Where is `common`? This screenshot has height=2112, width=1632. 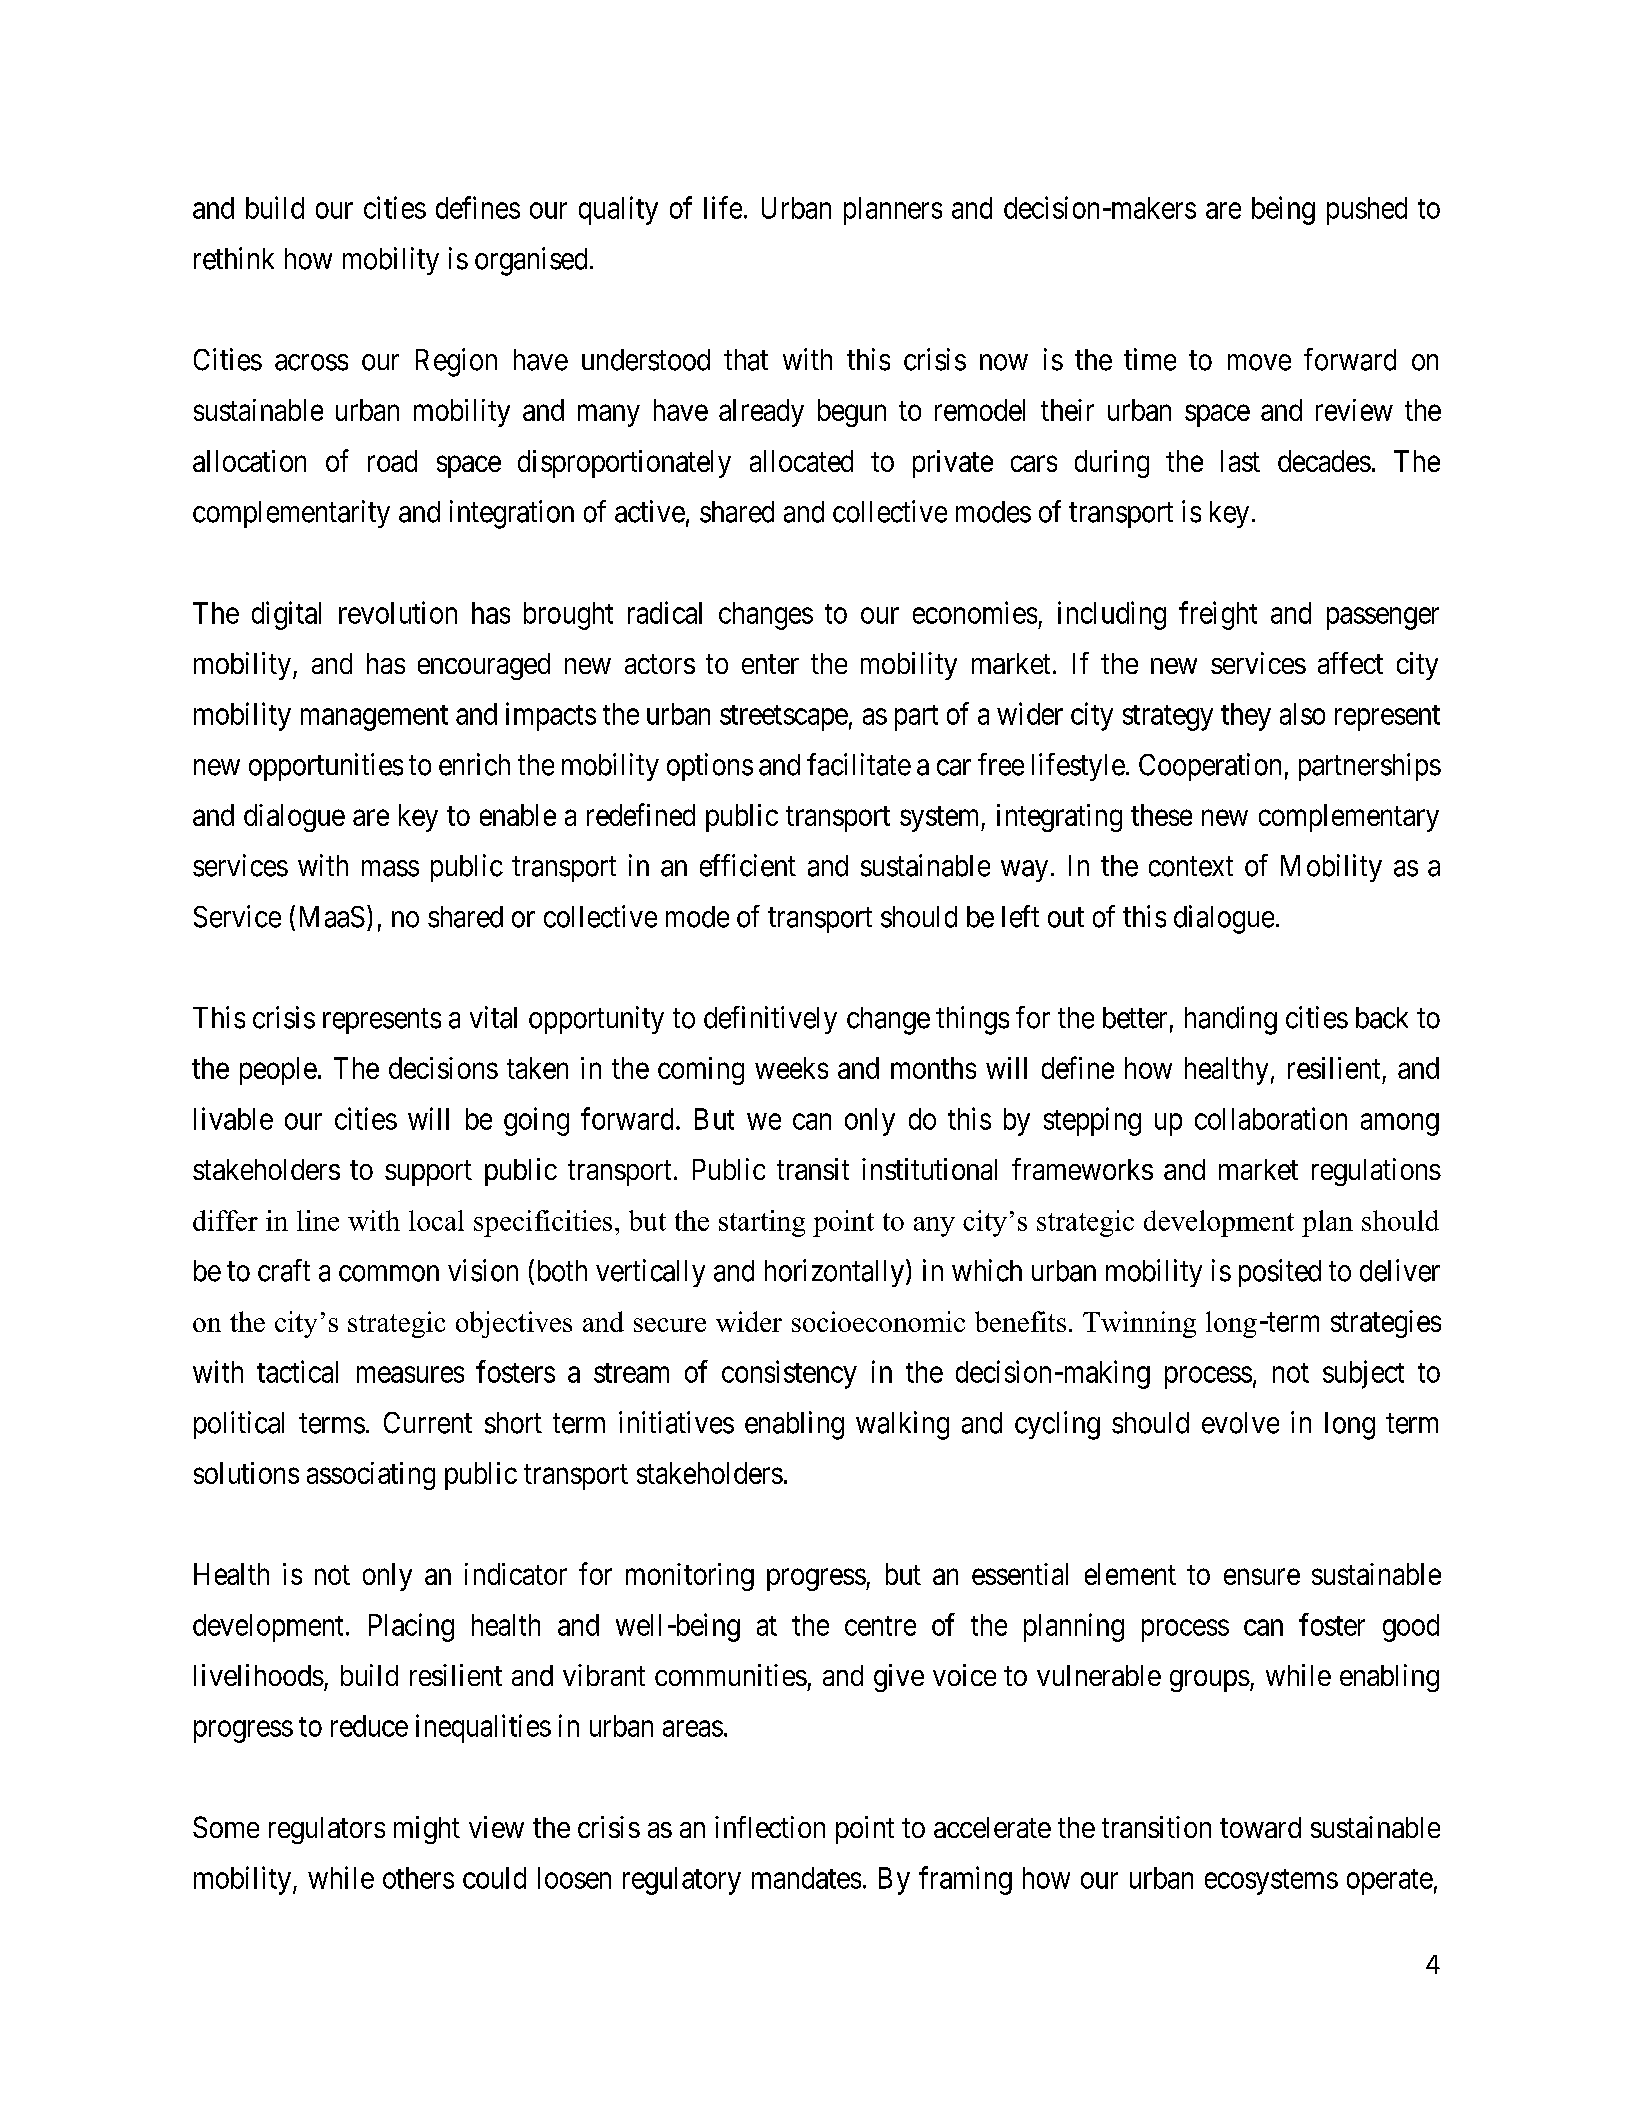 common is located at coordinates (389, 1273).
